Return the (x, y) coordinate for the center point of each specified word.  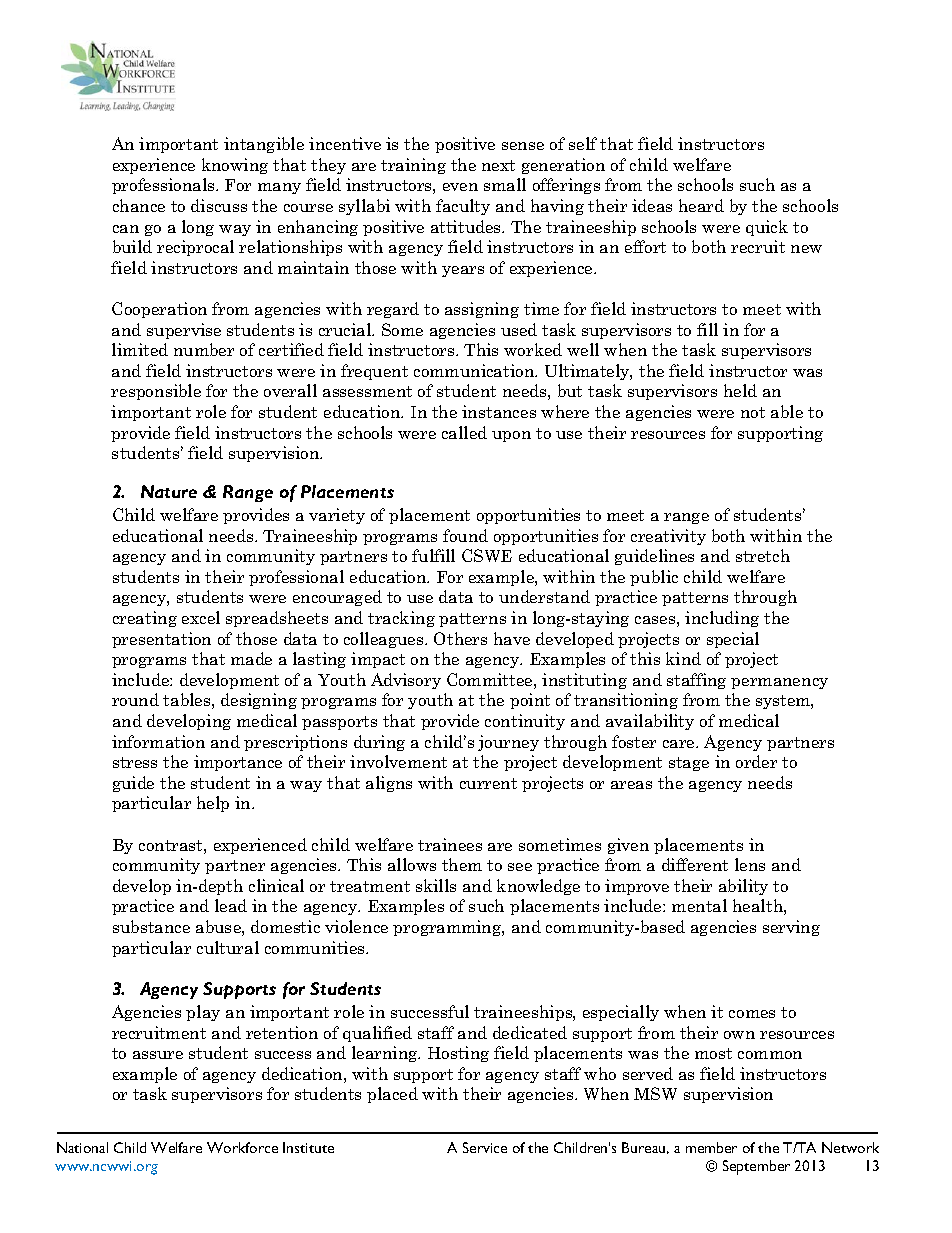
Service (485, 1147)
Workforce (242, 1147)
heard (701, 205)
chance (139, 205)
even (460, 187)
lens (750, 864)
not (753, 412)
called (464, 432)
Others (460, 638)
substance (151, 926)
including (722, 619)
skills (436, 885)
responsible (156, 392)
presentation (161, 640)
